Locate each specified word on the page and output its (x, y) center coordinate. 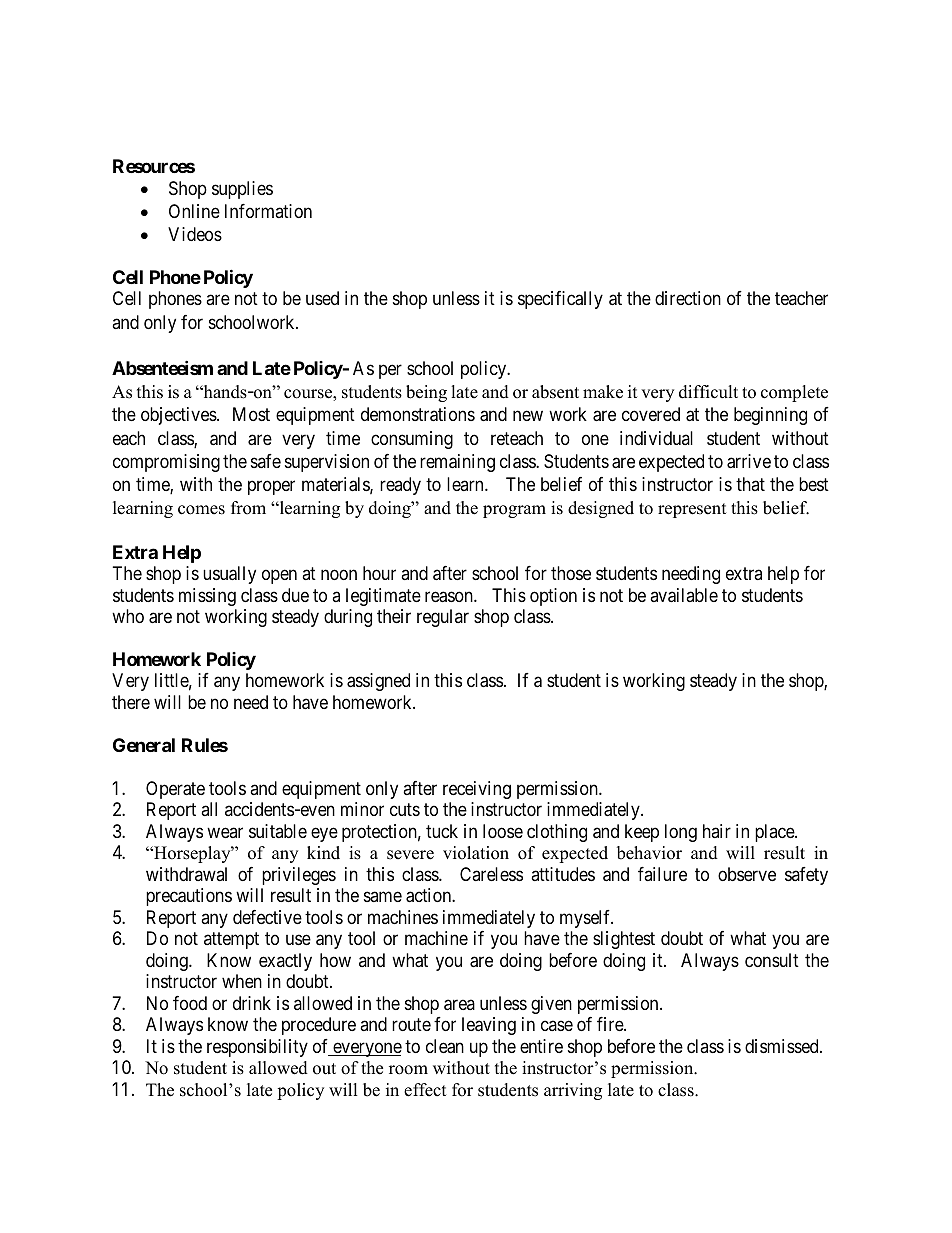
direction (688, 298)
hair (717, 831)
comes (201, 510)
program (514, 511)
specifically (560, 300)
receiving (477, 790)
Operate (175, 790)
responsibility (257, 1048)
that (750, 484)
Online (194, 211)
